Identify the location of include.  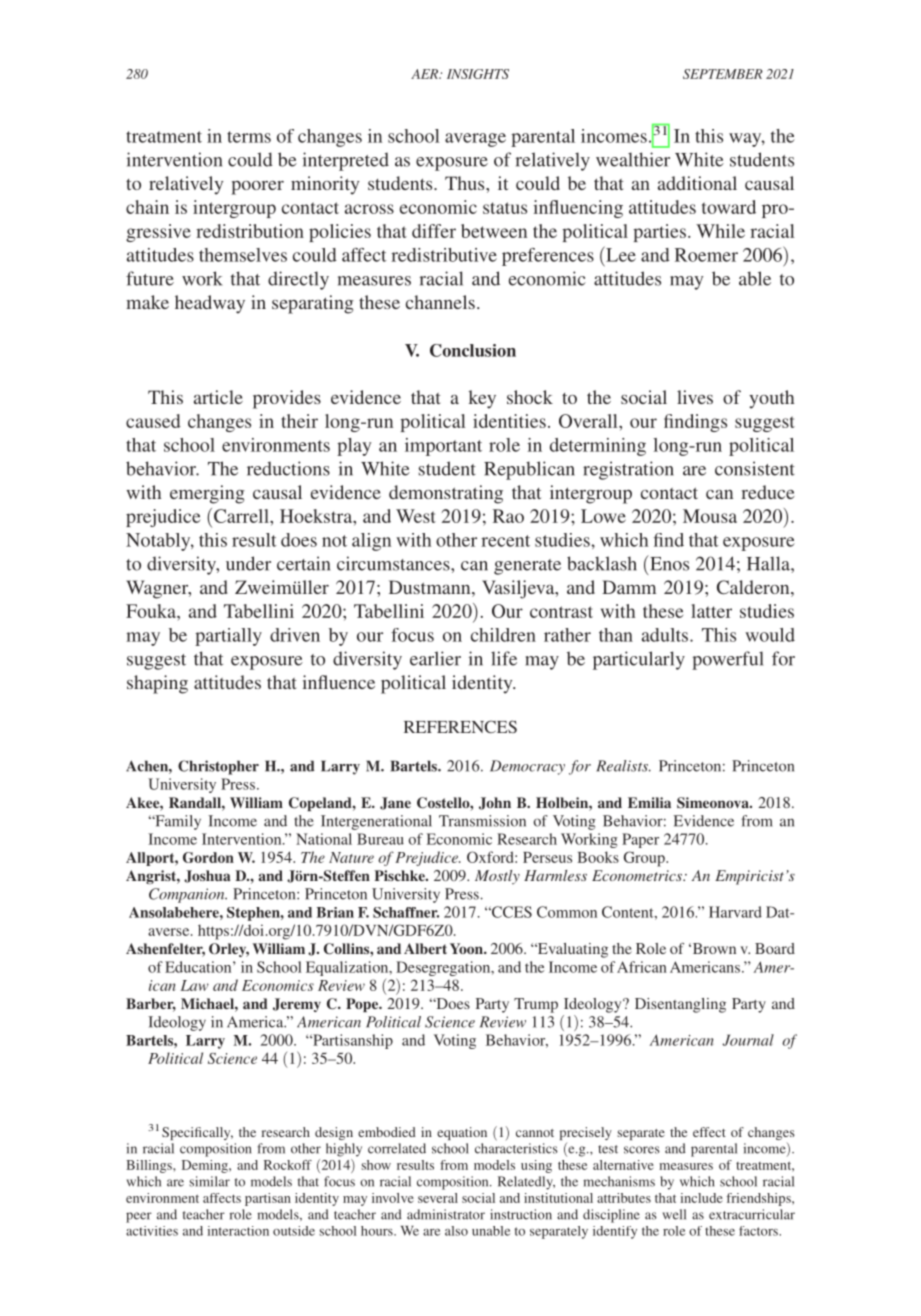
(701, 1198).
